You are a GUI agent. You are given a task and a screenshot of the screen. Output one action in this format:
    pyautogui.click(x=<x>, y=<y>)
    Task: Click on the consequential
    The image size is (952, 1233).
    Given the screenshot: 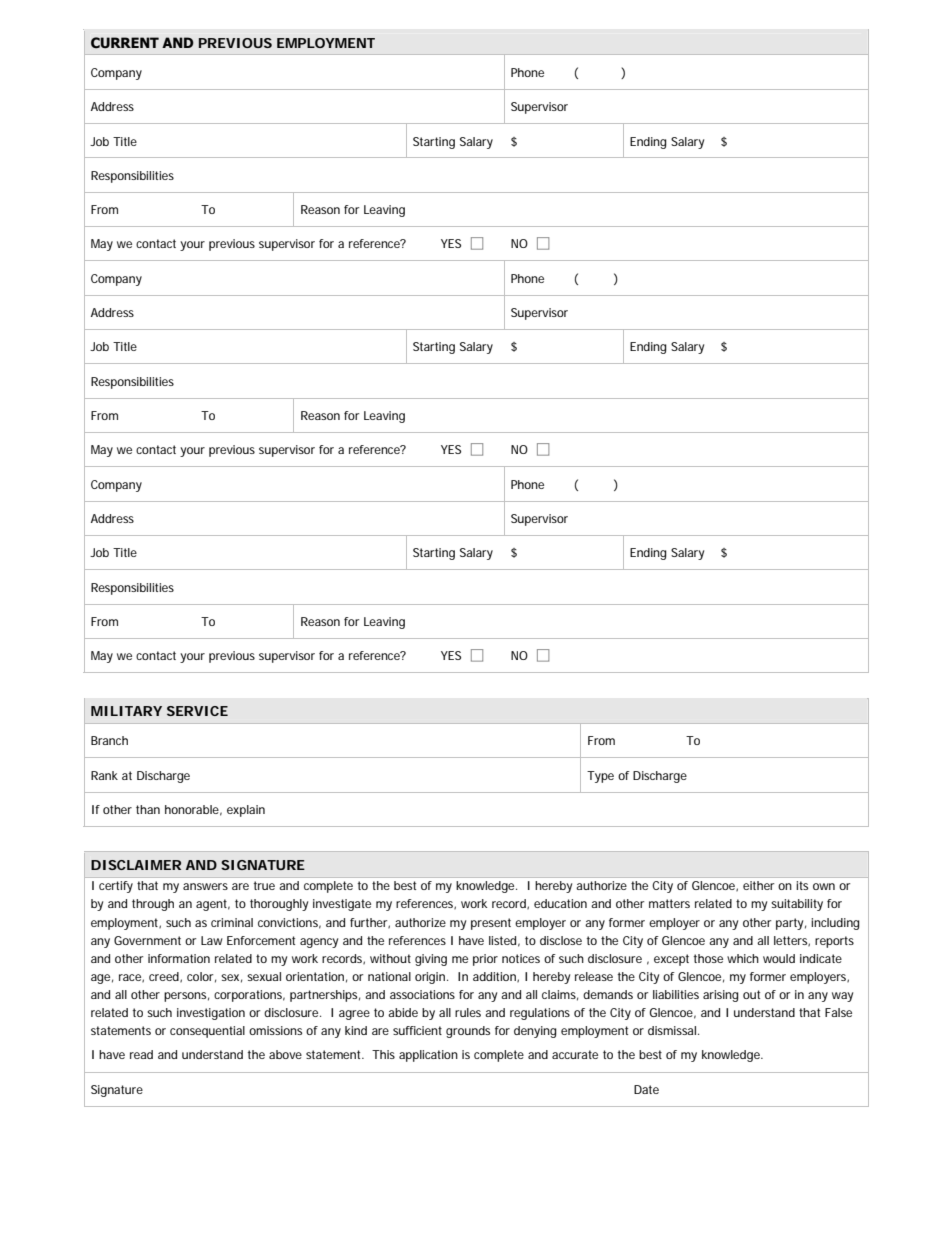 What is the action you would take?
    pyautogui.click(x=207, y=1032)
